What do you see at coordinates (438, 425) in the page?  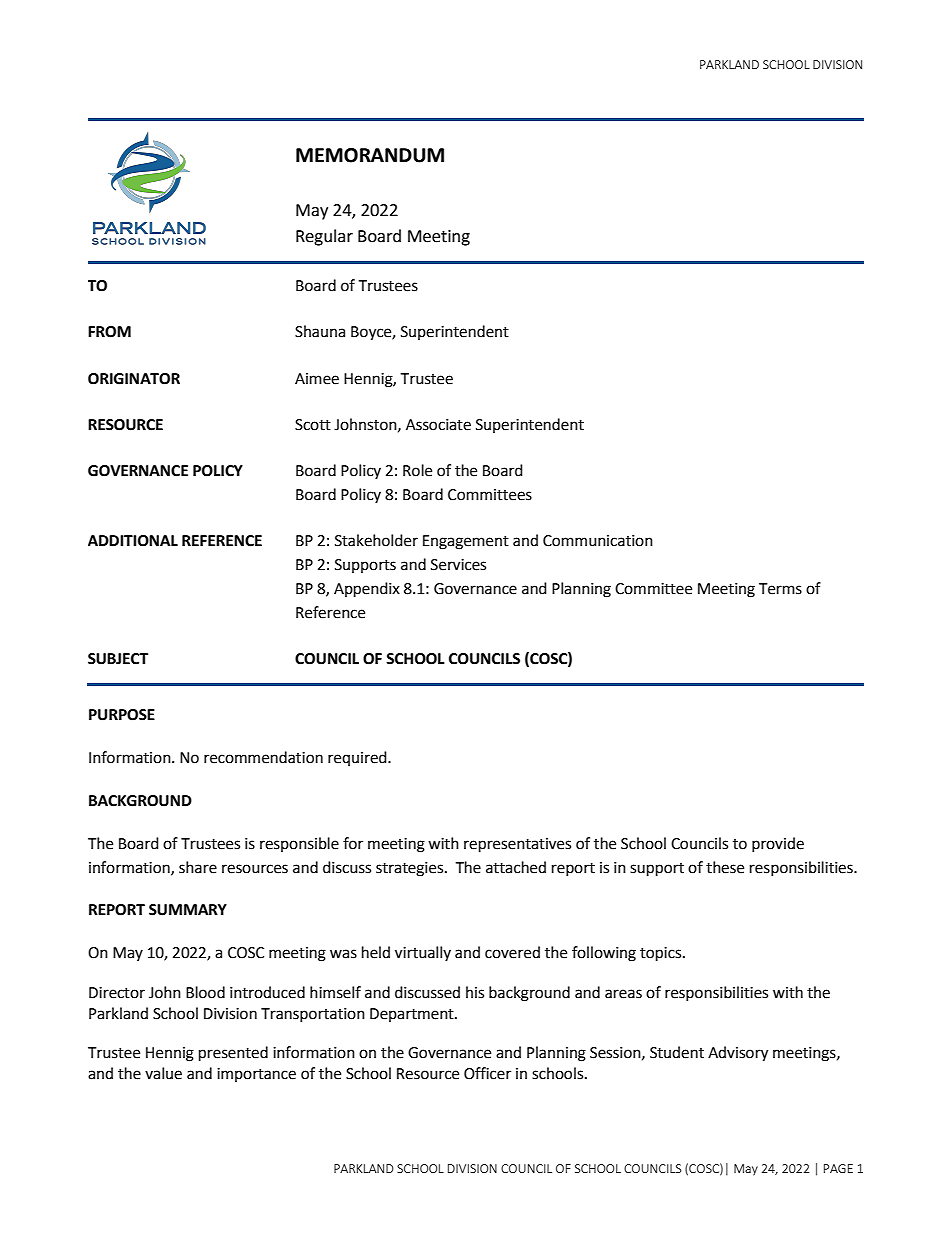 I see `Associate` at bounding box center [438, 425].
